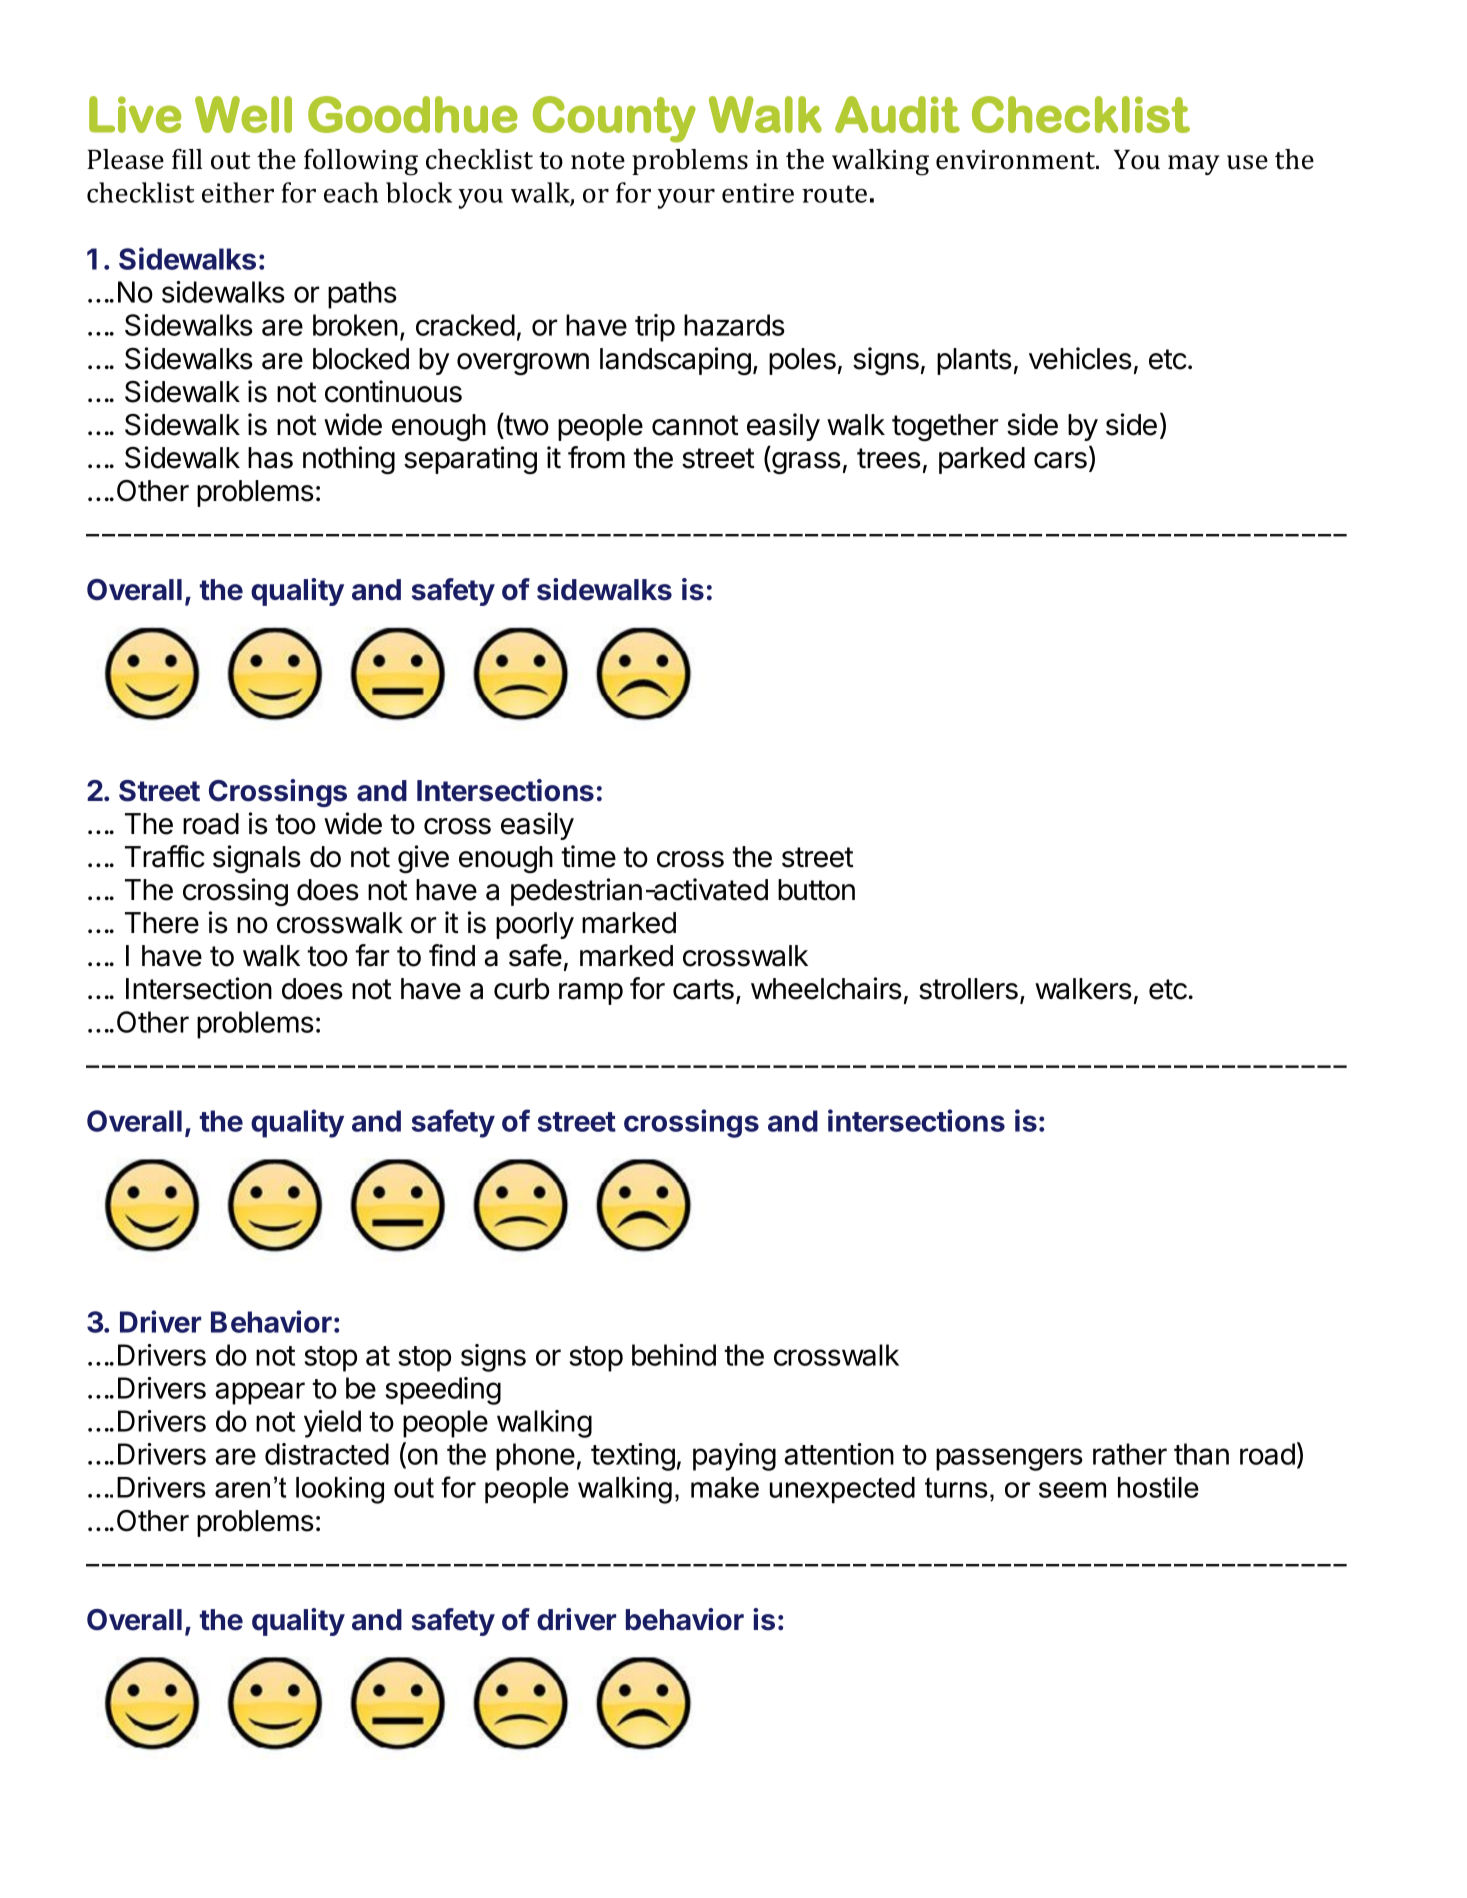 This screenshot has width=1467, height=1898. I want to click on has, so click(270, 458).
